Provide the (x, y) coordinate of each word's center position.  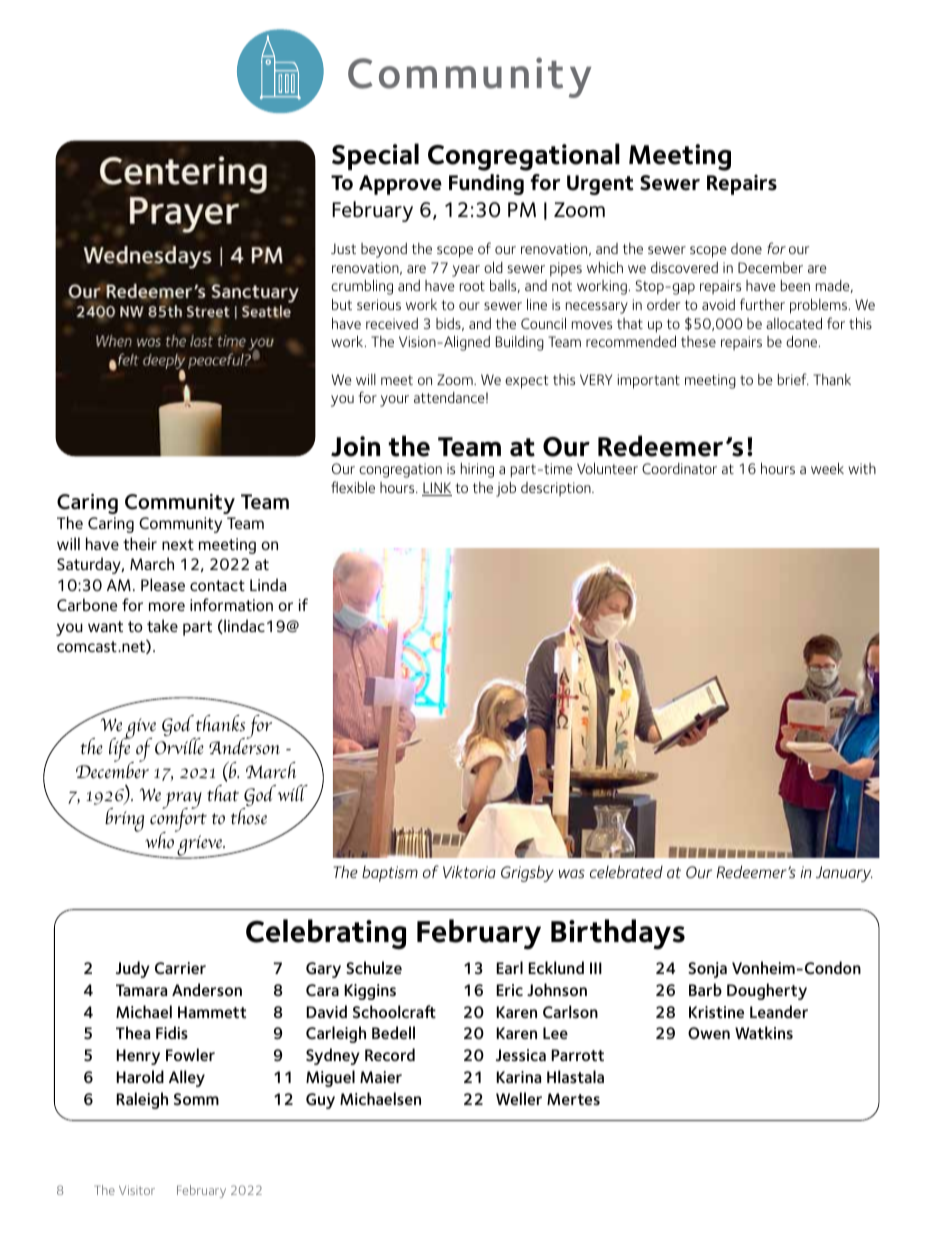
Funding (486, 184)
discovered (684, 267)
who (160, 839)
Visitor (137, 1190)
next (178, 544)
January (844, 874)
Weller (519, 1098)
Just (343, 248)
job (506, 489)
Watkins (764, 1032)
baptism (390, 874)
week (827, 468)
